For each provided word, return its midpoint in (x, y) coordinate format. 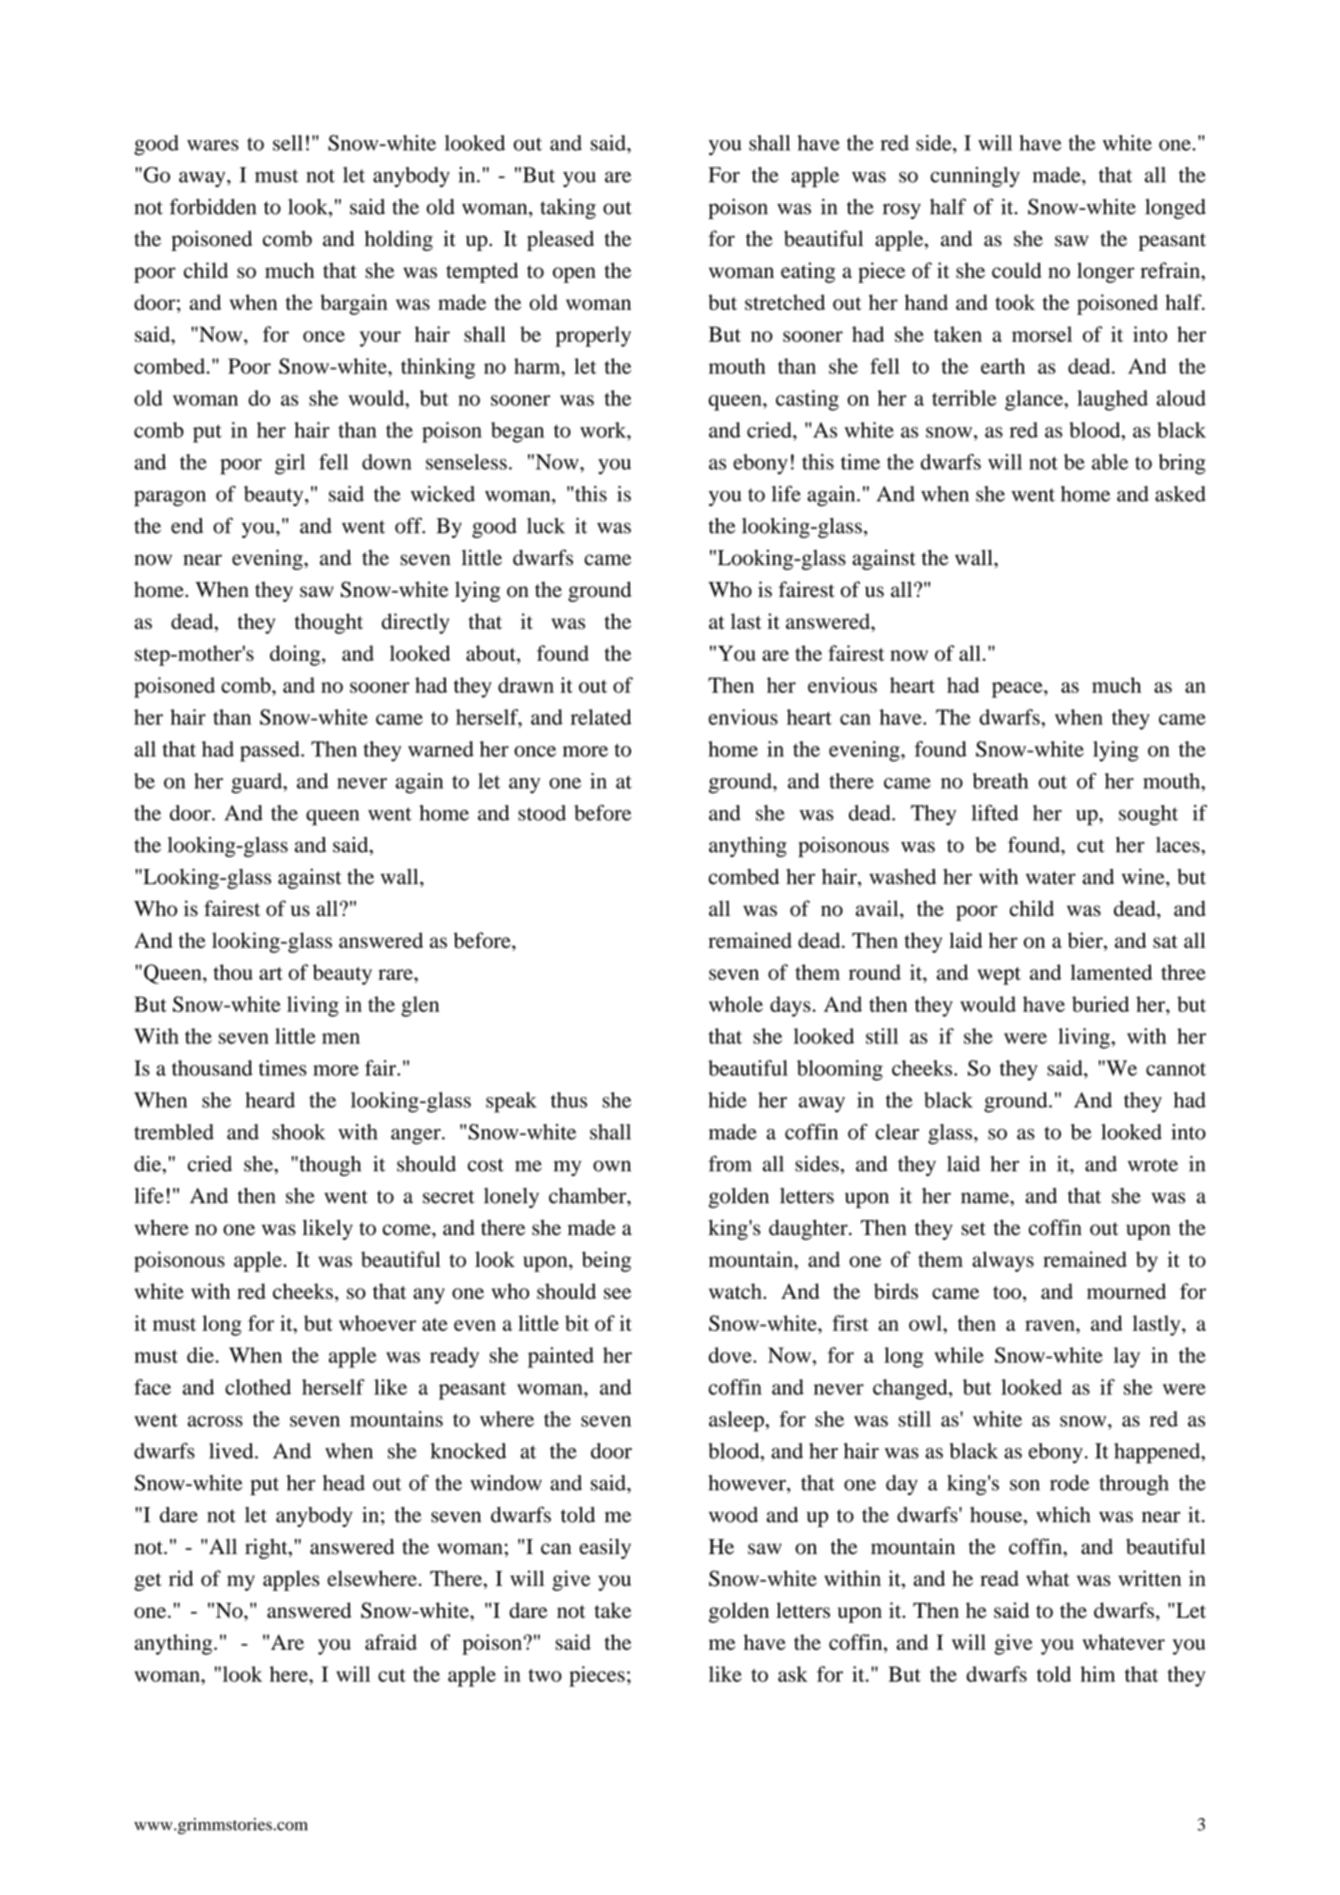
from (730, 1163)
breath (1000, 781)
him (1097, 1674)
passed (271, 751)
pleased (560, 240)
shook (298, 1132)
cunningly (975, 177)
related (601, 717)
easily (605, 1548)
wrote (1153, 1165)
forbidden (213, 206)
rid (181, 1578)
